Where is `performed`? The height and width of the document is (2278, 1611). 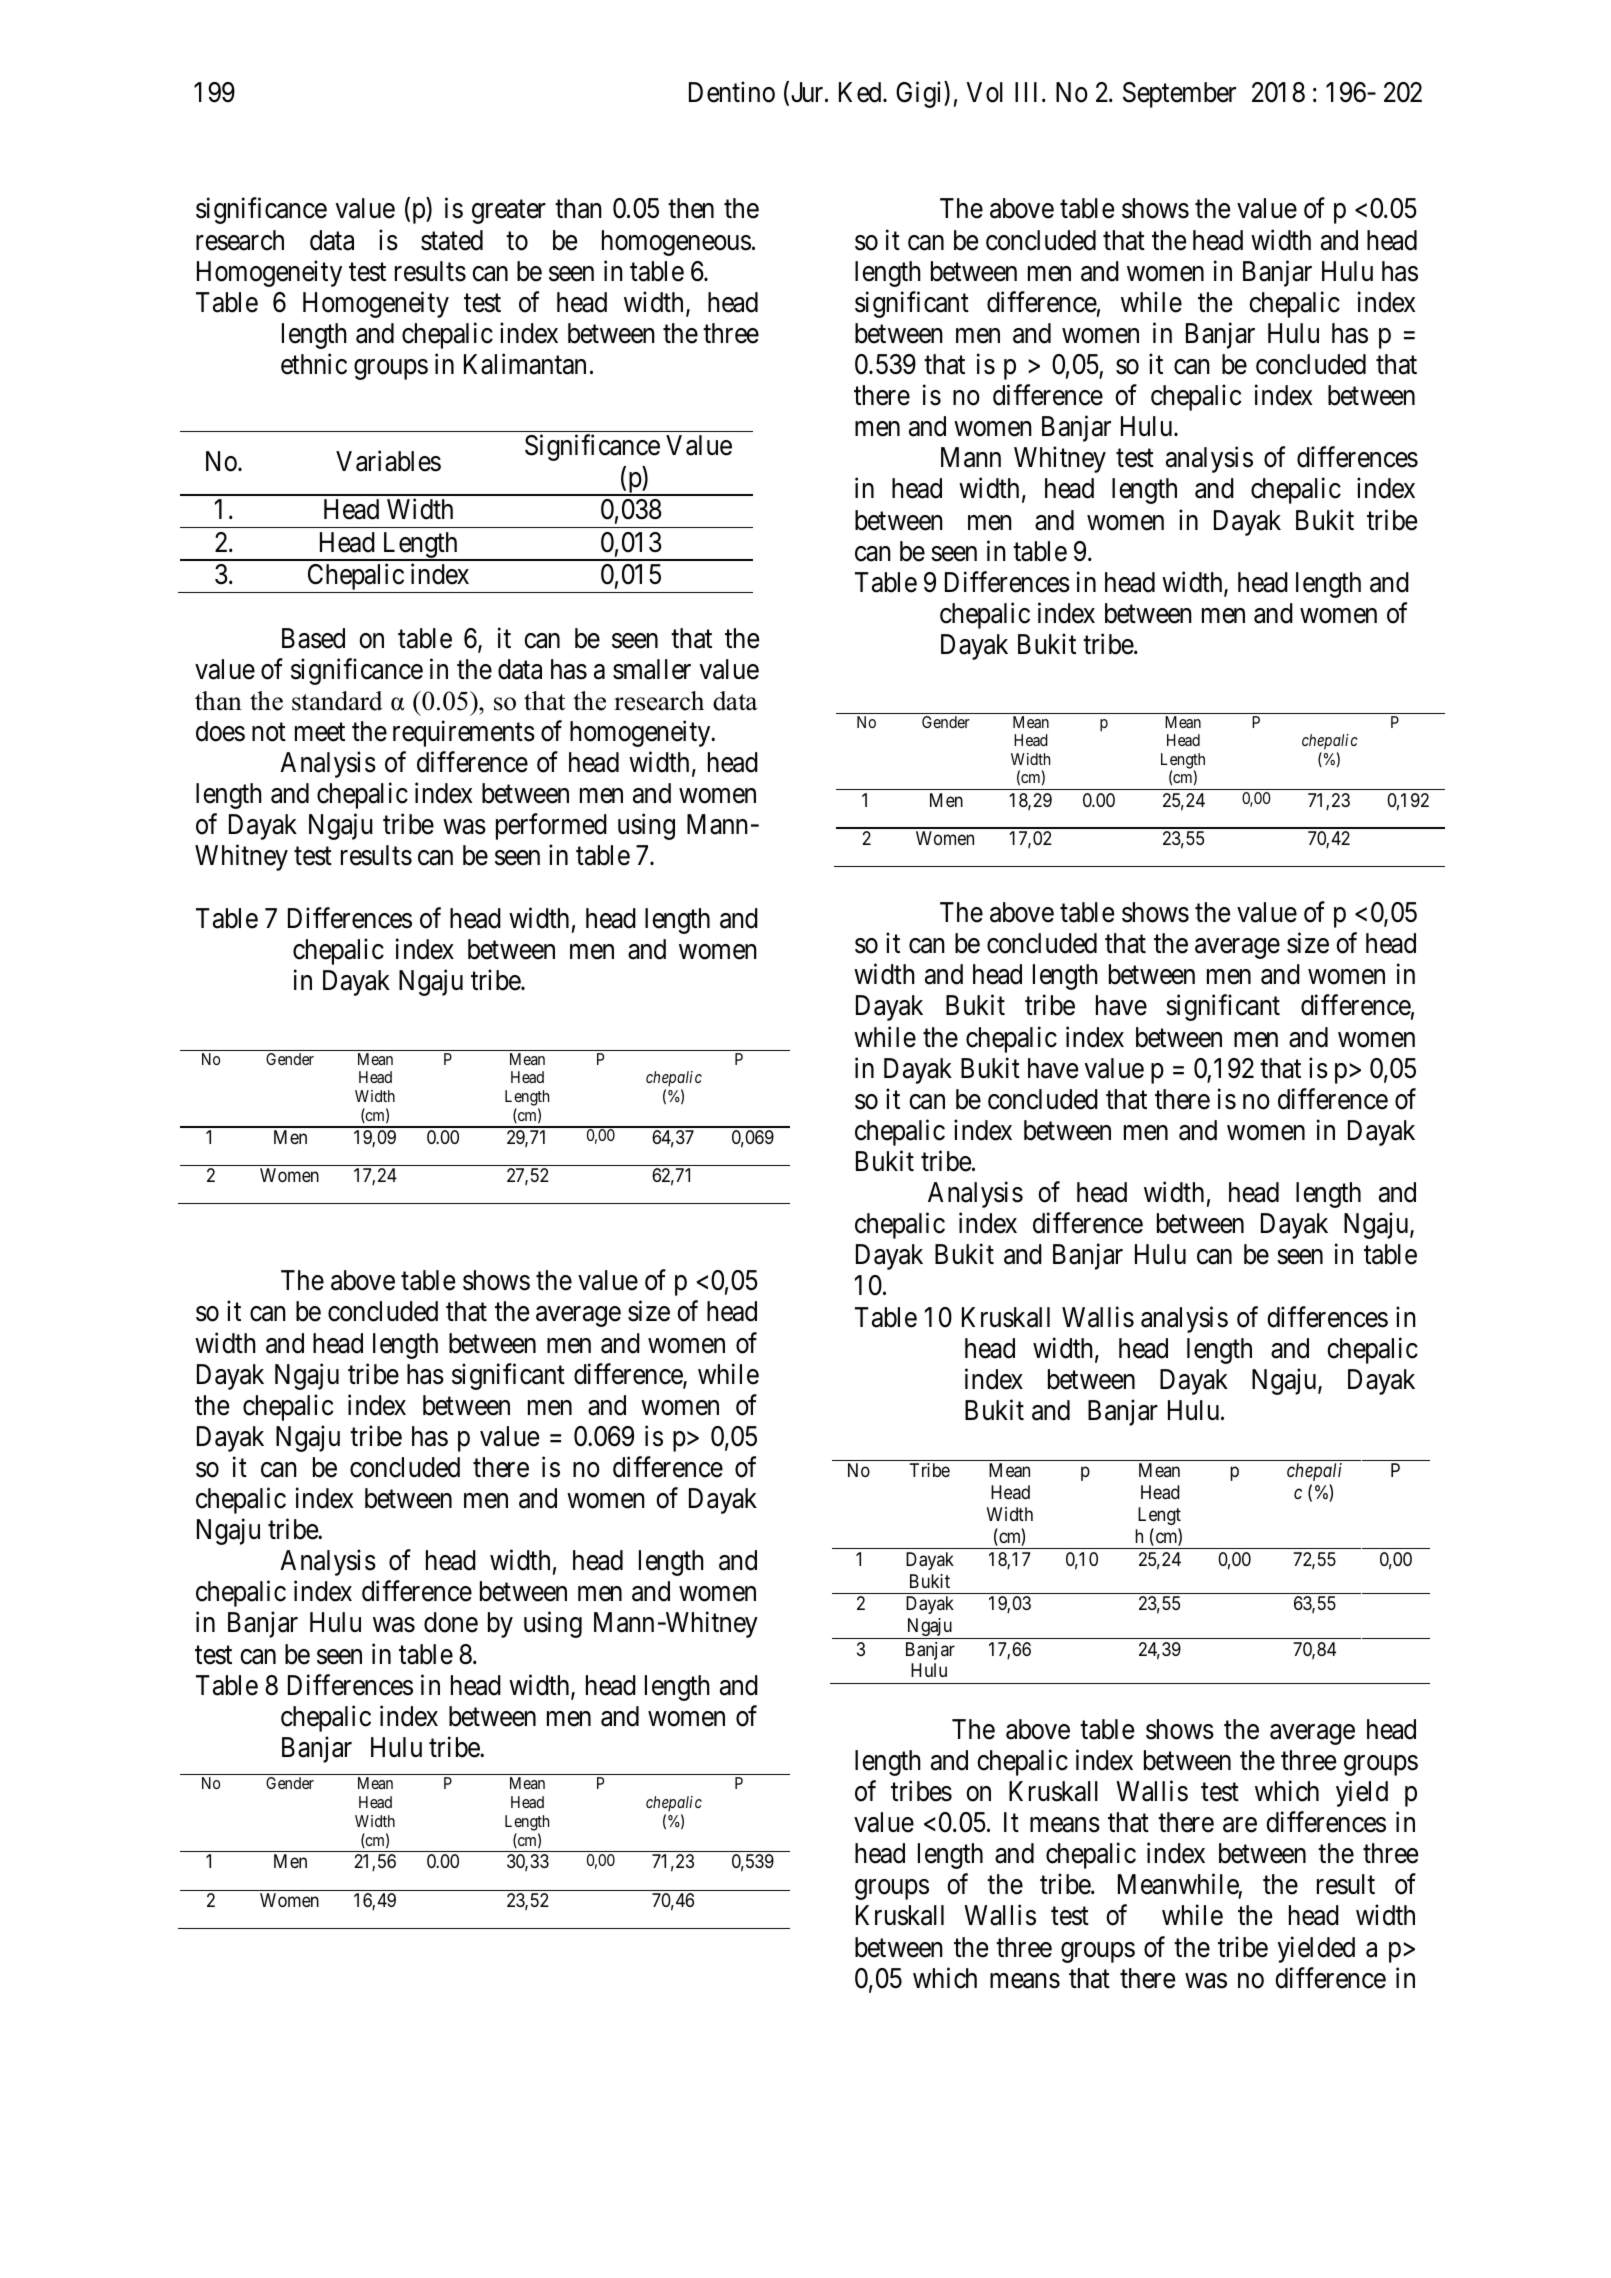
performed is located at coordinates (551, 827).
